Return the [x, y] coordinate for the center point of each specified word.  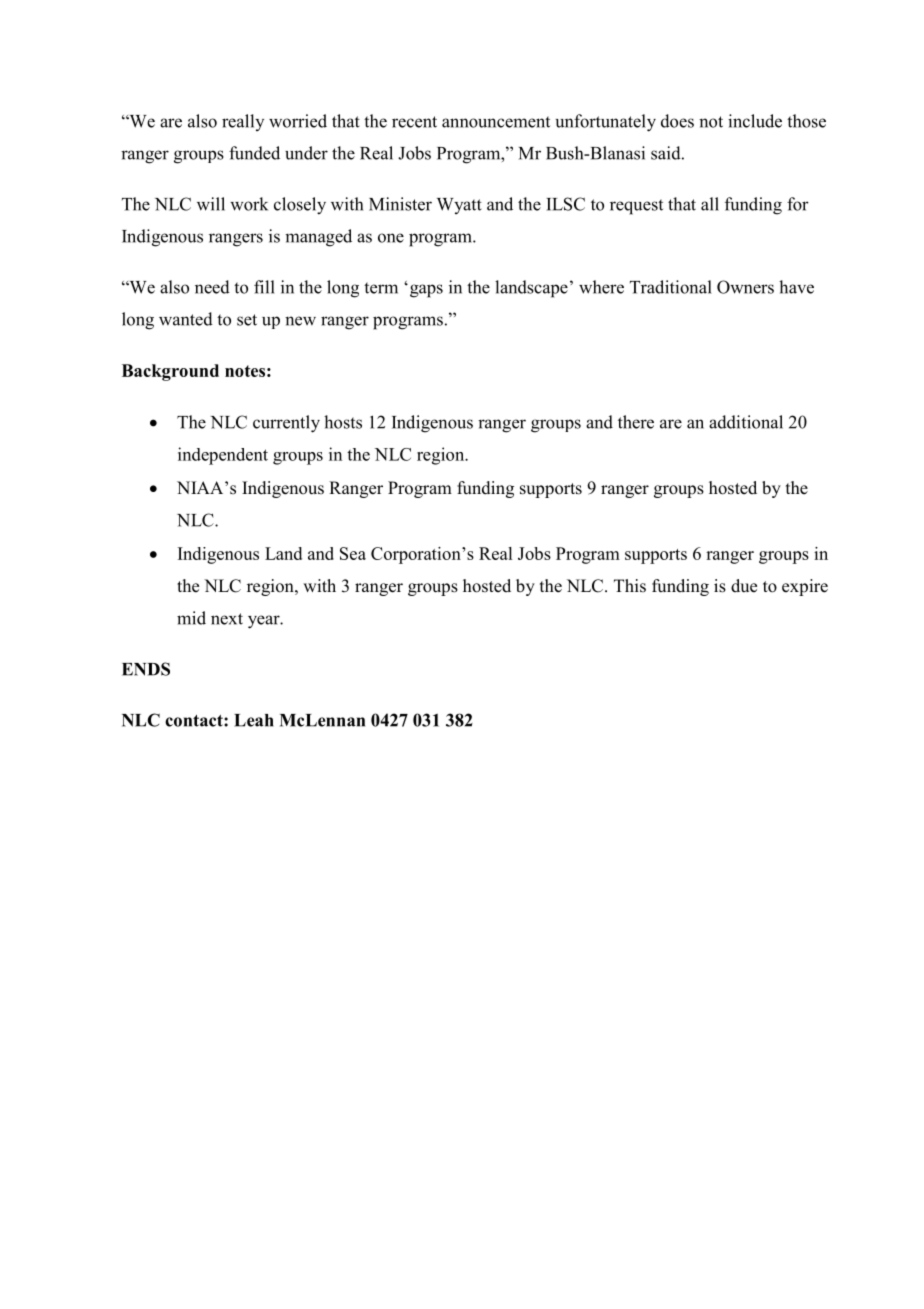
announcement [496, 122]
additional [746, 422]
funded [254, 153]
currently [286, 424]
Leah [254, 720]
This [630, 586]
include [755, 121]
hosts [343, 422]
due [744, 586]
